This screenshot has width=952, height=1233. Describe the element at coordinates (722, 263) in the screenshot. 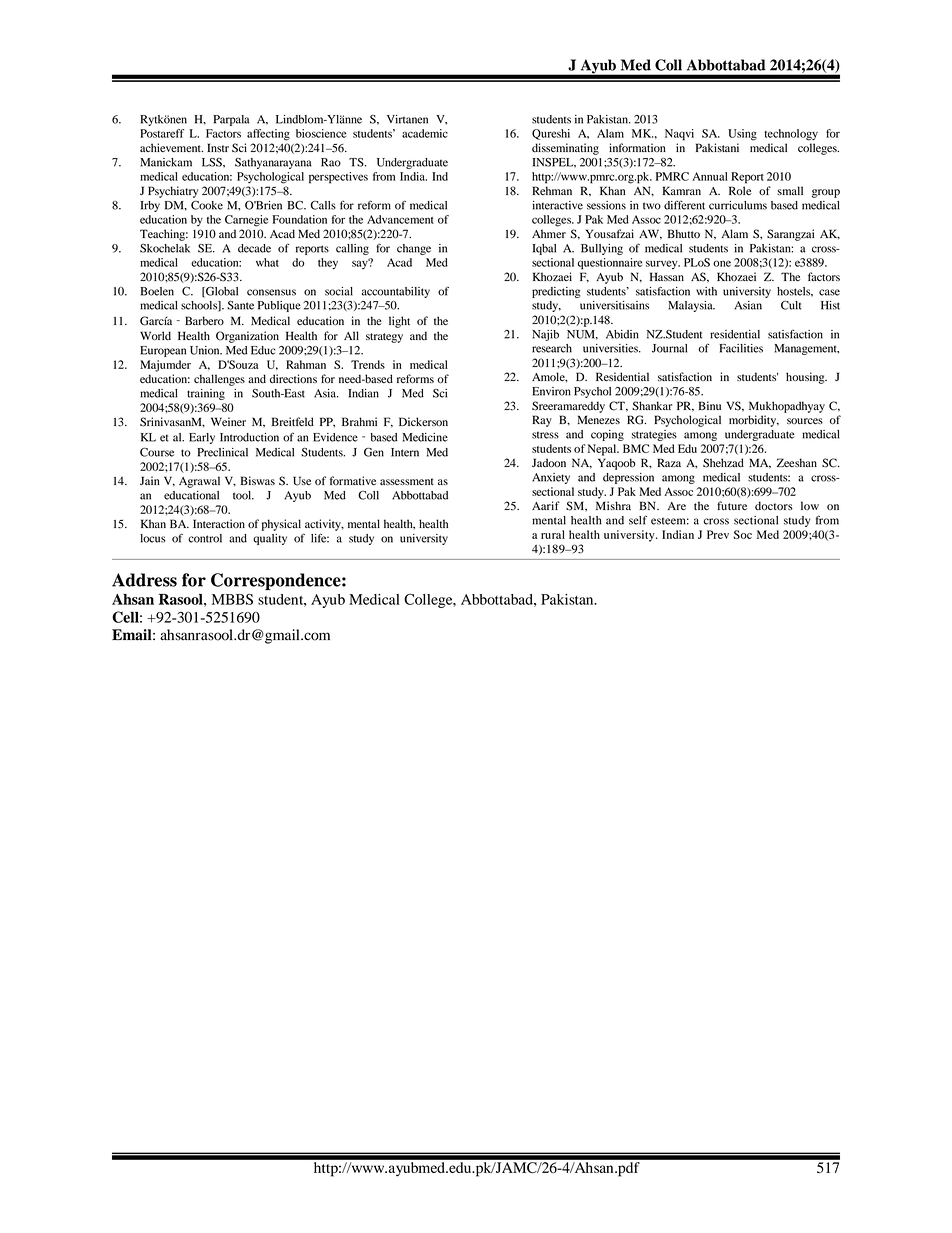

I see `one` at that location.
